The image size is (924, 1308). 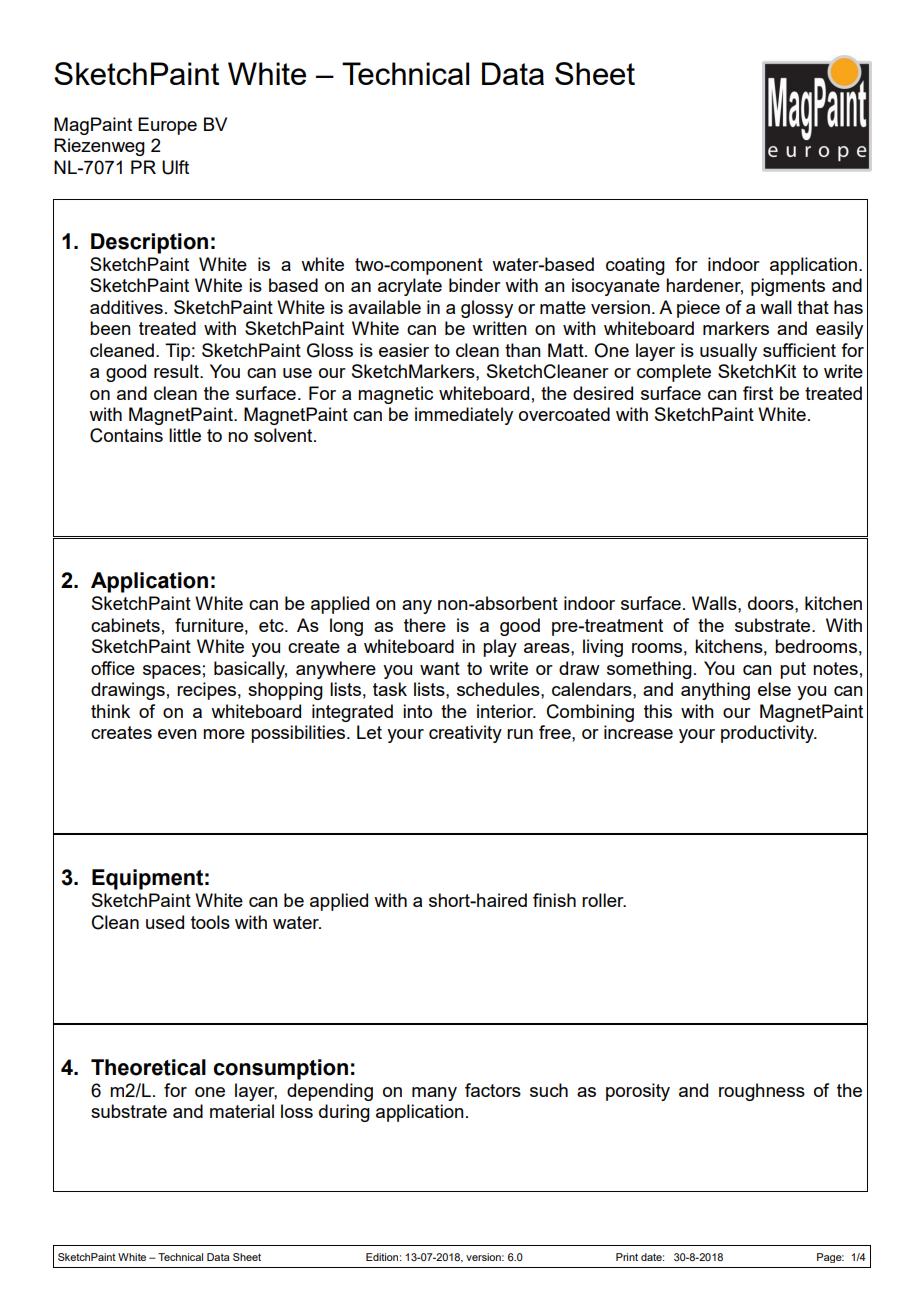 What do you see at coordinates (788, 287) in the image?
I see `pigments` at bounding box center [788, 287].
